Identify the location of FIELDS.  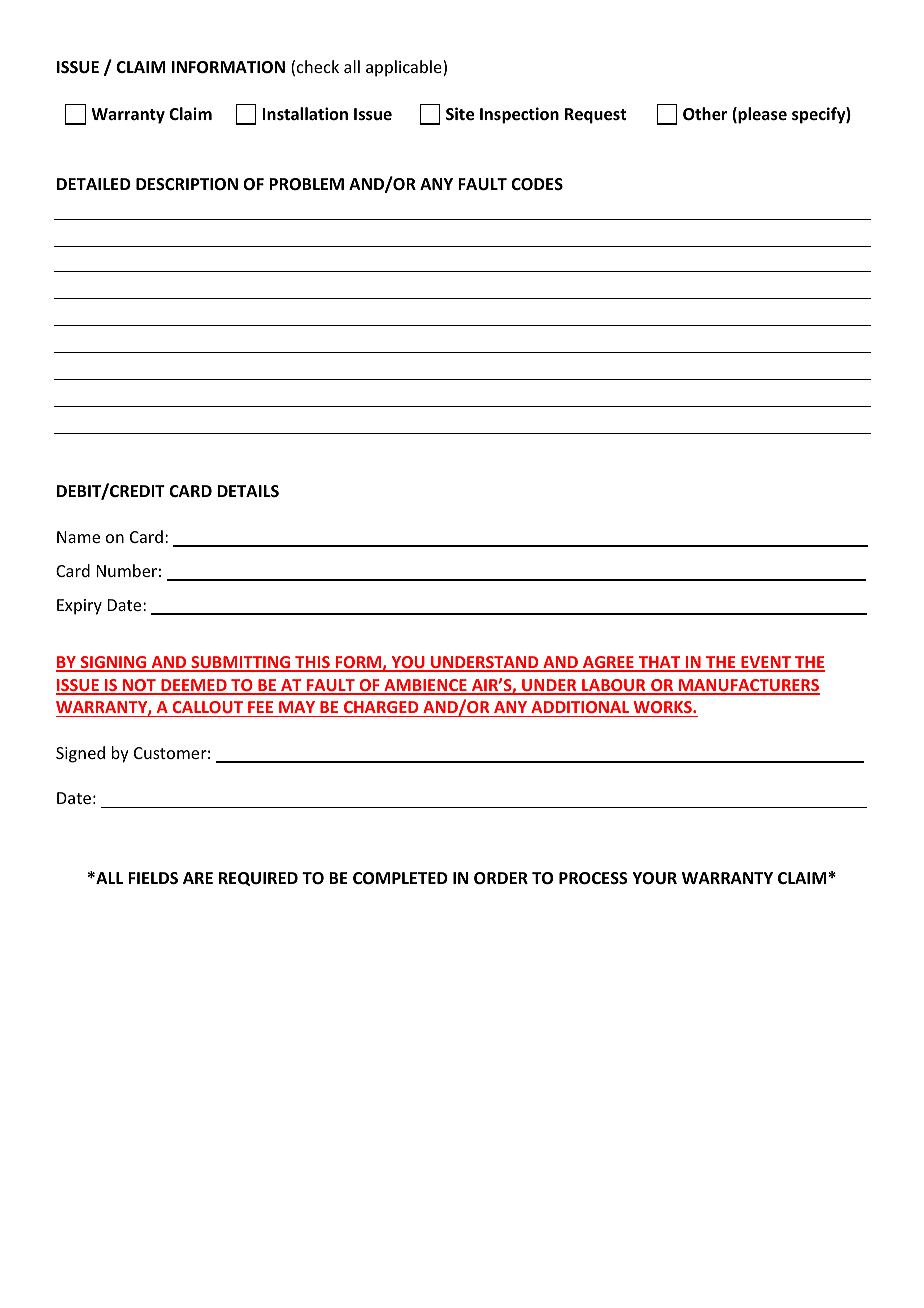
(153, 878).
